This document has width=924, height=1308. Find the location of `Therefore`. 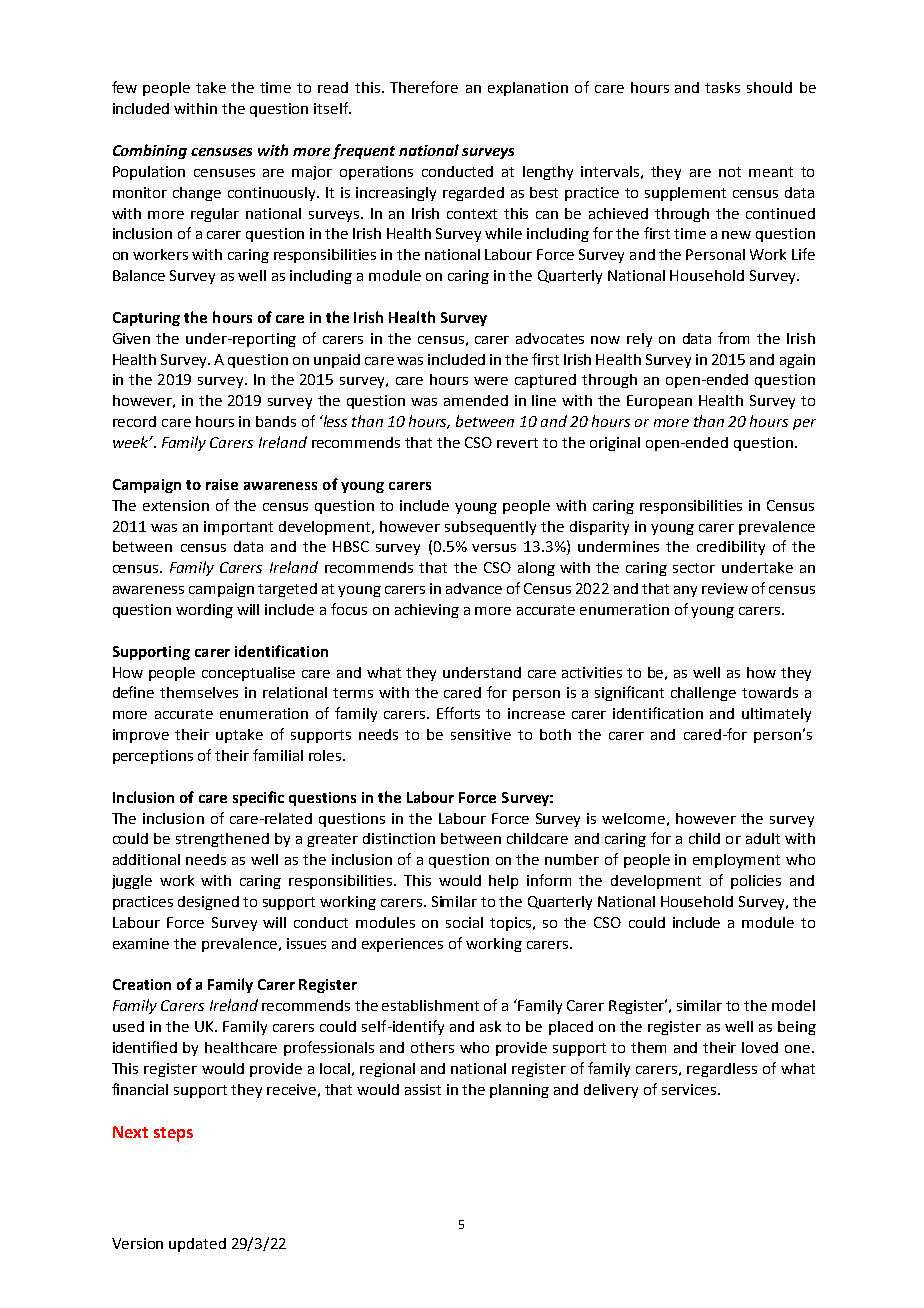

Therefore is located at coordinates (424, 87).
